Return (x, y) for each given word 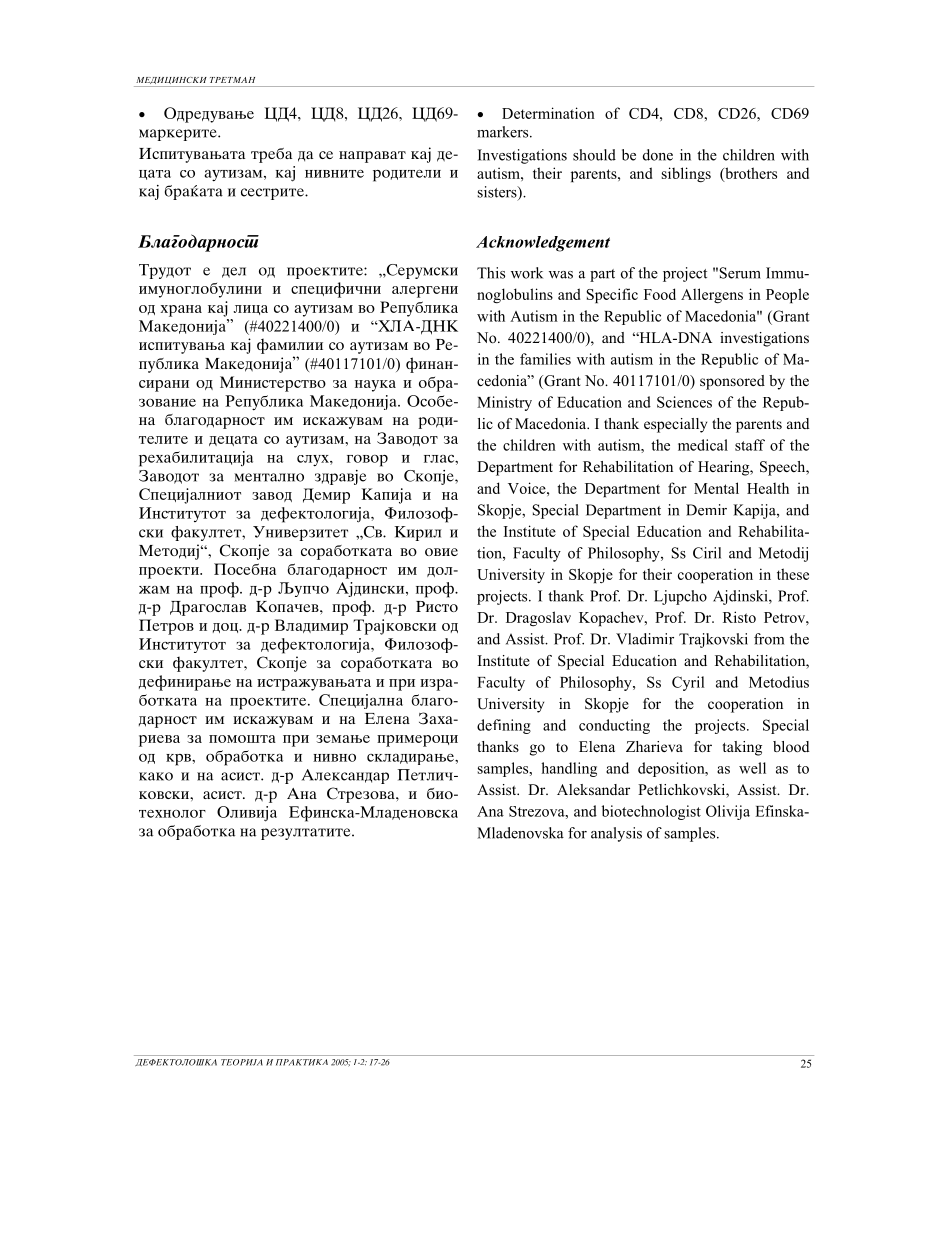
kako (156, 776)
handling (569, 769)
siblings (686, 174)
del (234, 272)
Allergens (712, 295)
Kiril (417, 533)
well (752, 768)
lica (250, 310)
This (491, 273)
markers (504, 132)
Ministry (504, 403)
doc (227, 628)
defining (504, 726)
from (769, 639)
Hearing (725, 468)
